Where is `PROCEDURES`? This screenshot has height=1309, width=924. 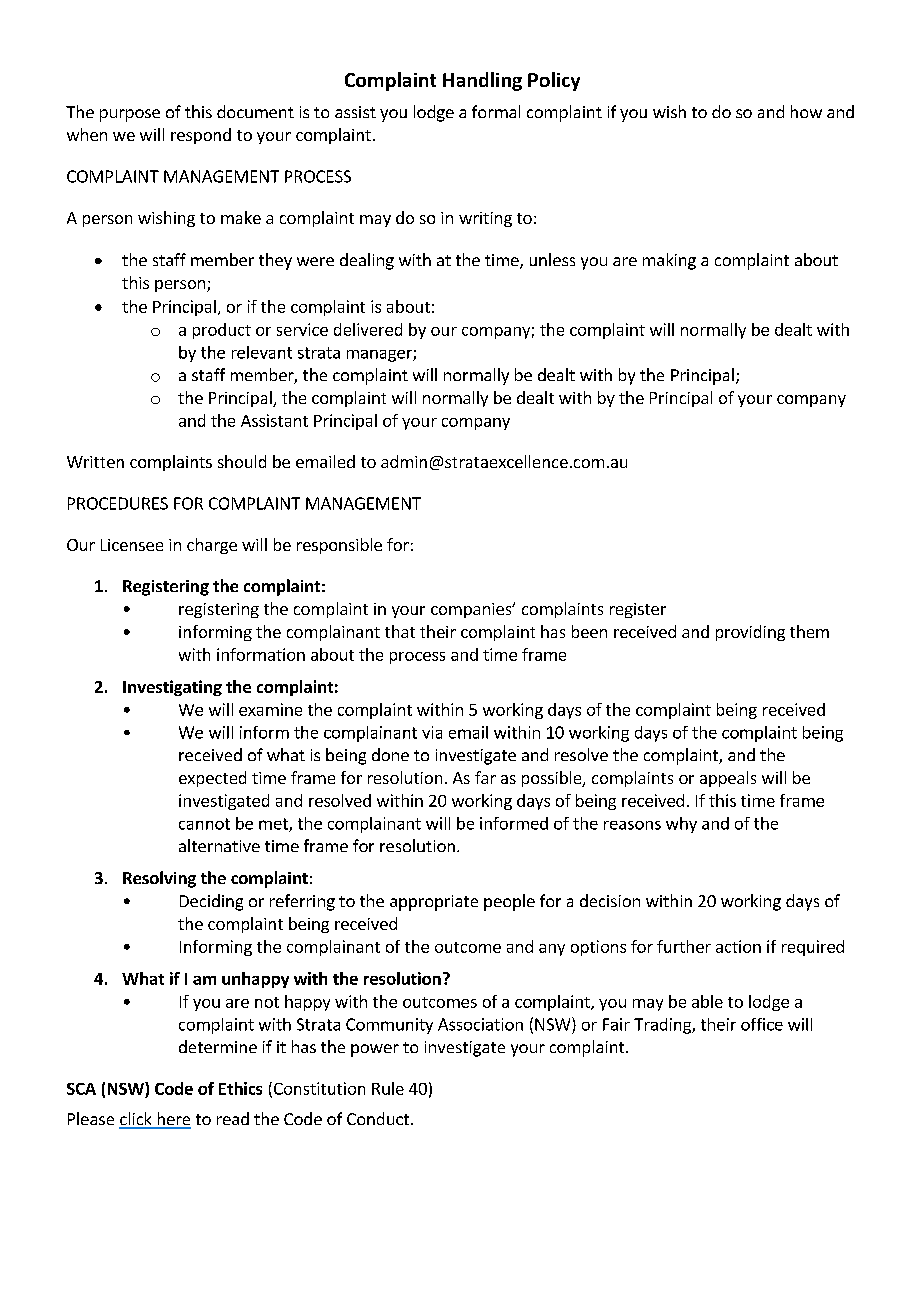 PROCEDURES is located at coordinates (118, 503).
